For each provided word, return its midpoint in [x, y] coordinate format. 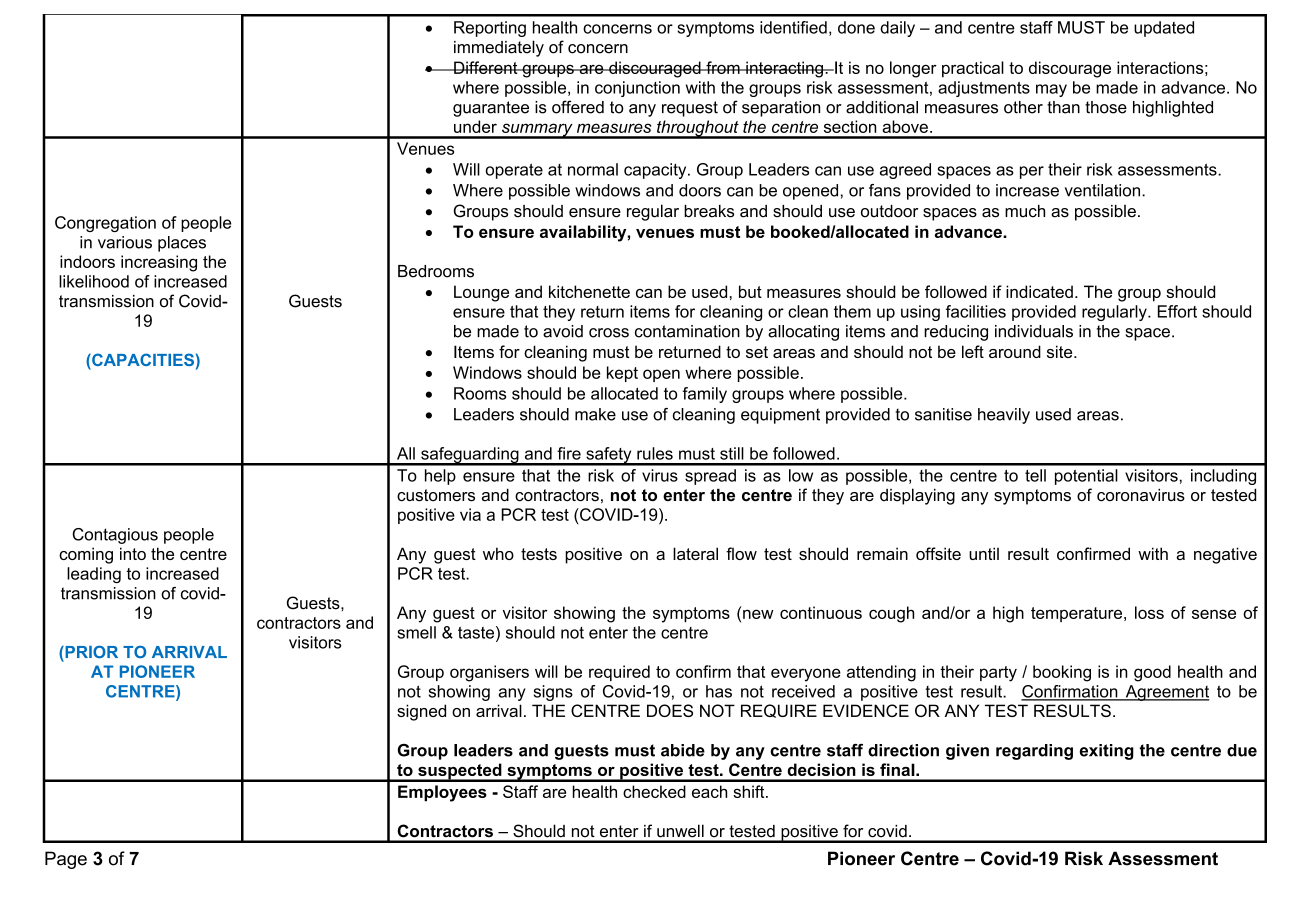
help [440, 477]
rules [655, 453]
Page [66, 860]
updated [1164, 29]
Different [486, 67]
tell [1035, 475]
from [723, 67]
